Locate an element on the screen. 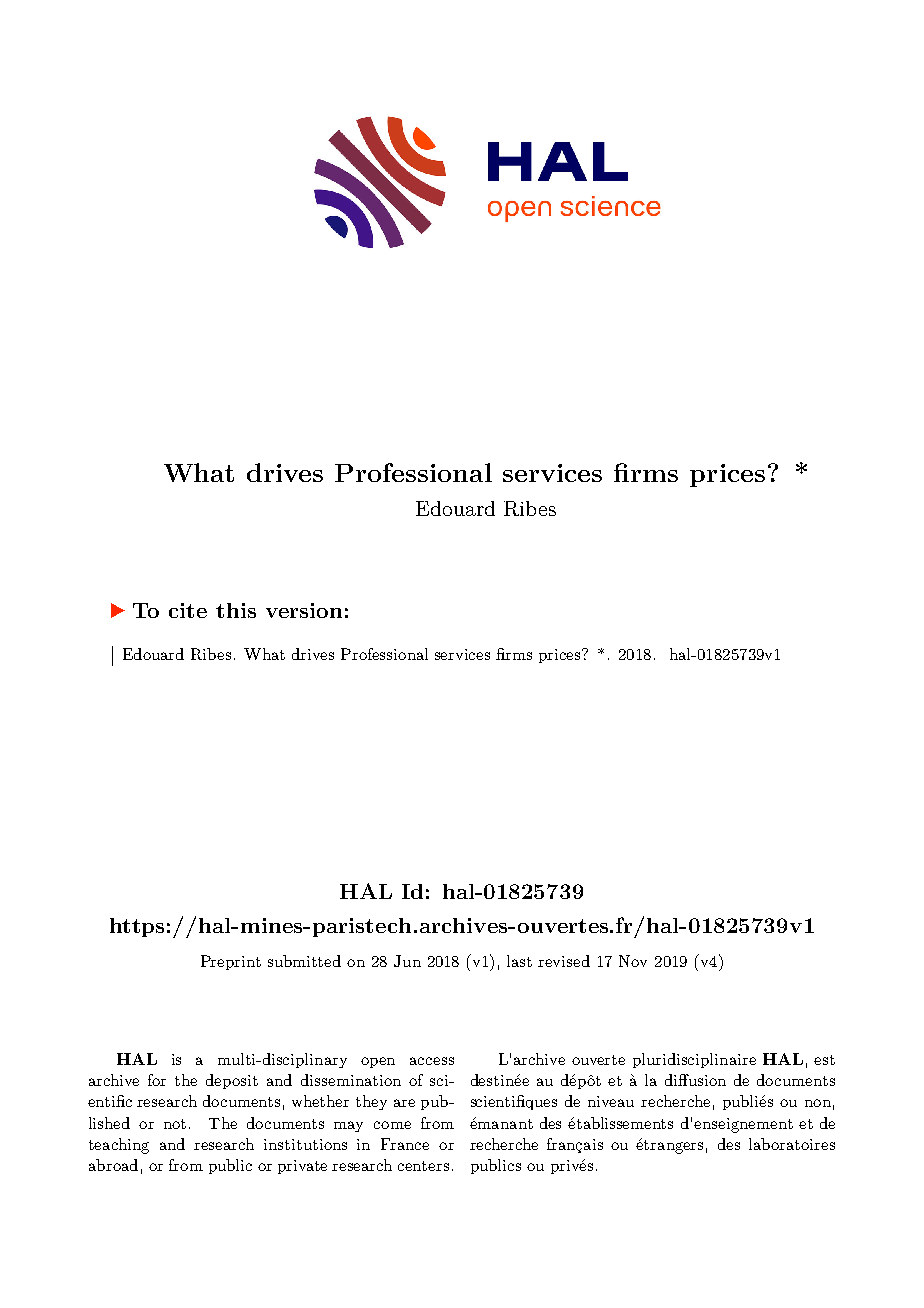 The height and width of the screenshot is (1308, 924). Jun is located at coordinates (407, 961).
